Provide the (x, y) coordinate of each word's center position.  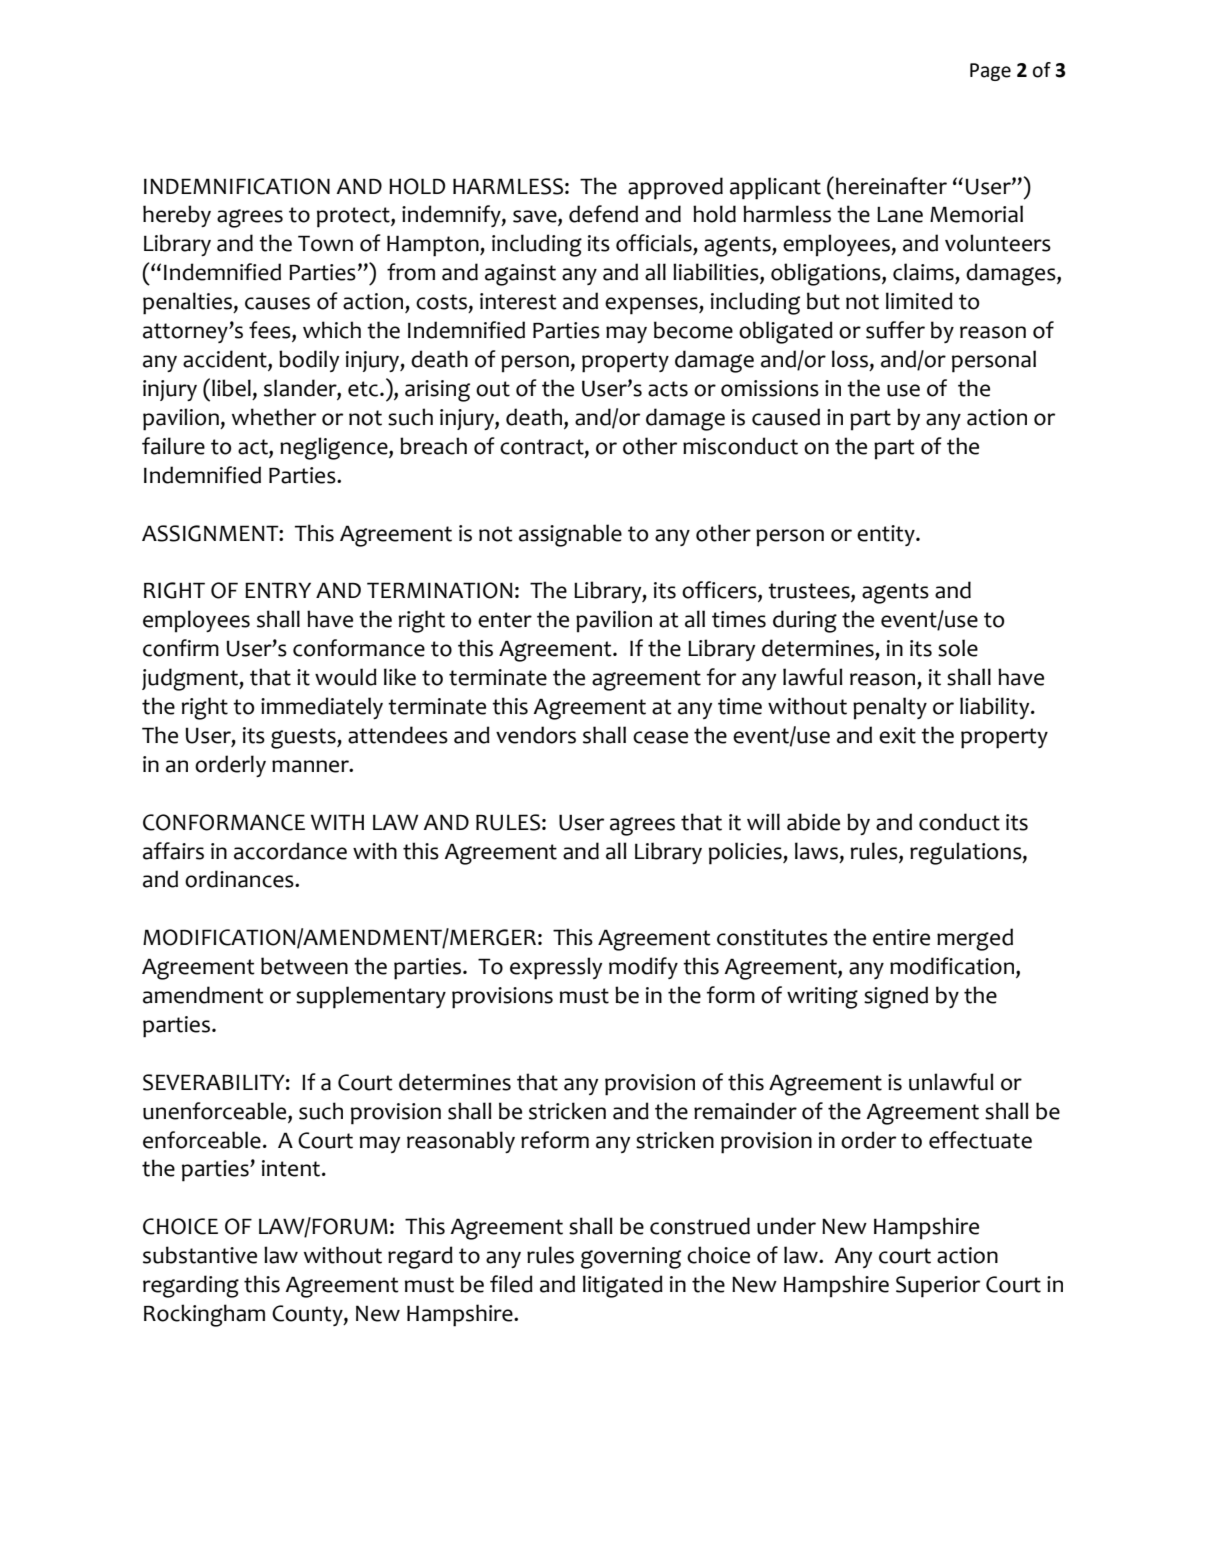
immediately (322, 708)
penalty (890, 708)
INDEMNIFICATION (237, 186)
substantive (200, 1255)
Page (990, 72)
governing (631, 1258)
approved (675, 188)
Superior (938, 1287)
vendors (536, 735)
